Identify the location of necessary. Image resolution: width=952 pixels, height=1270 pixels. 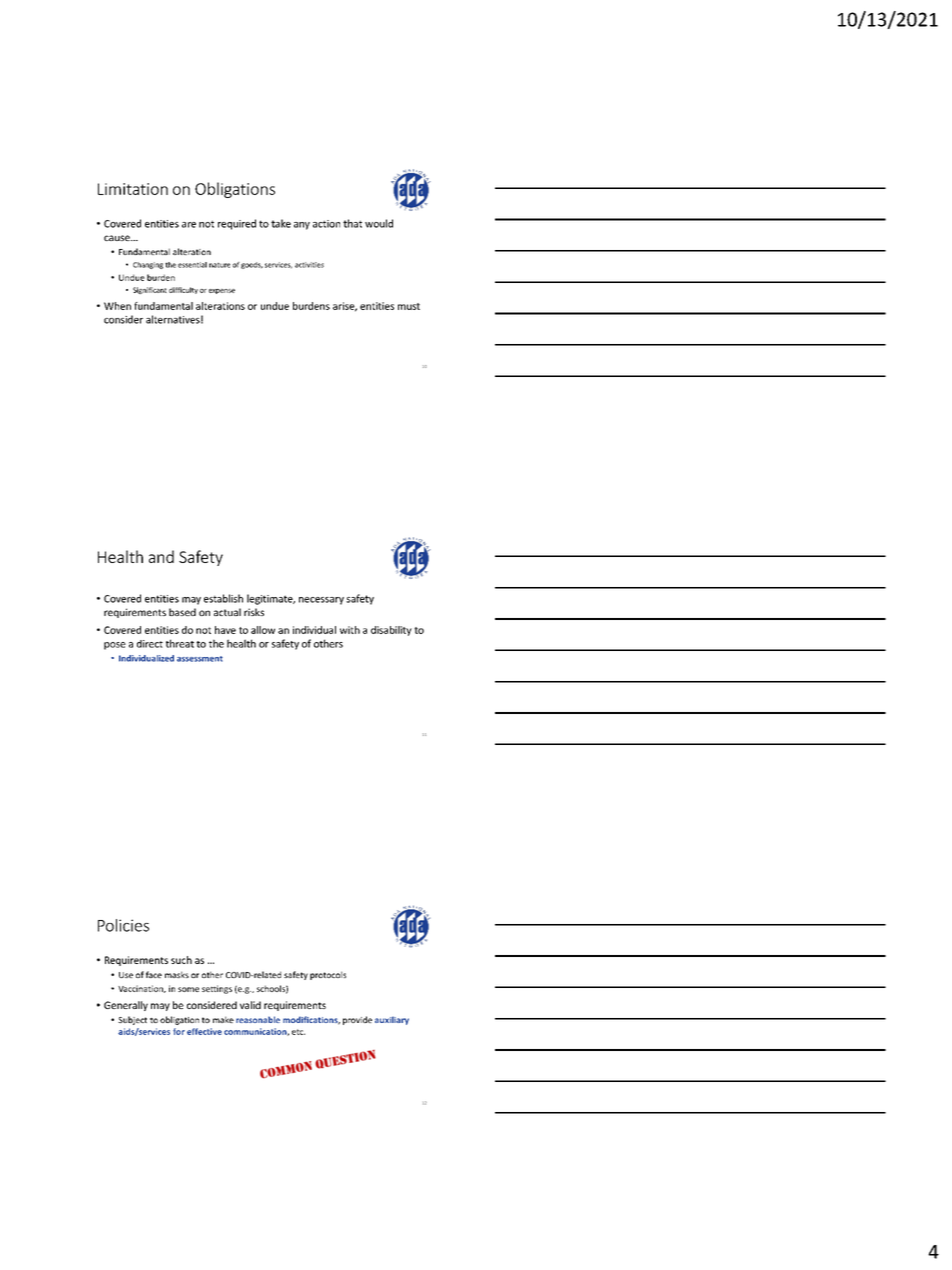
(321, 601).
